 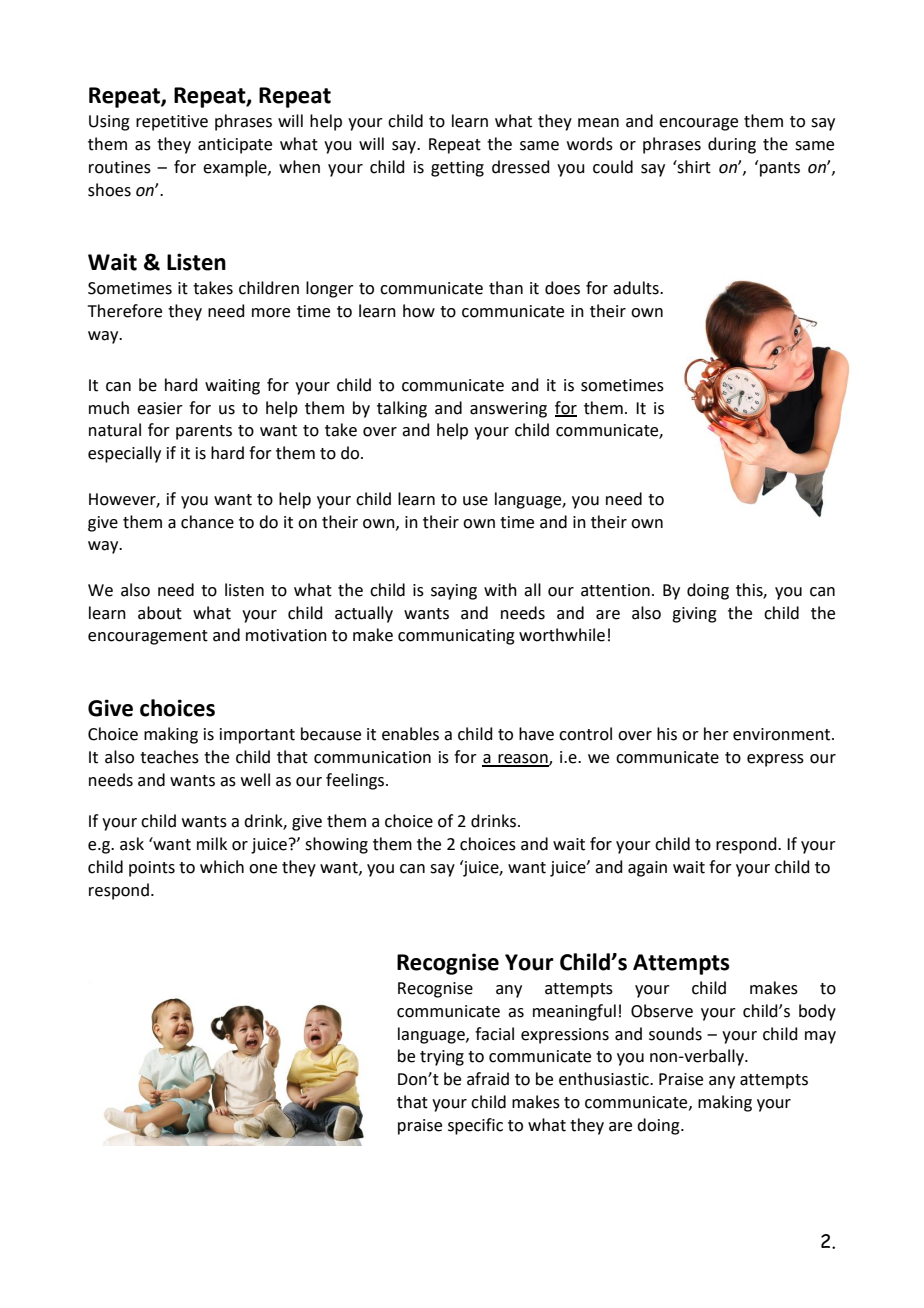 What do you see at coordinates (457, 169) in the screenshot?
I see `getting` at bounding box center [457, 169].
